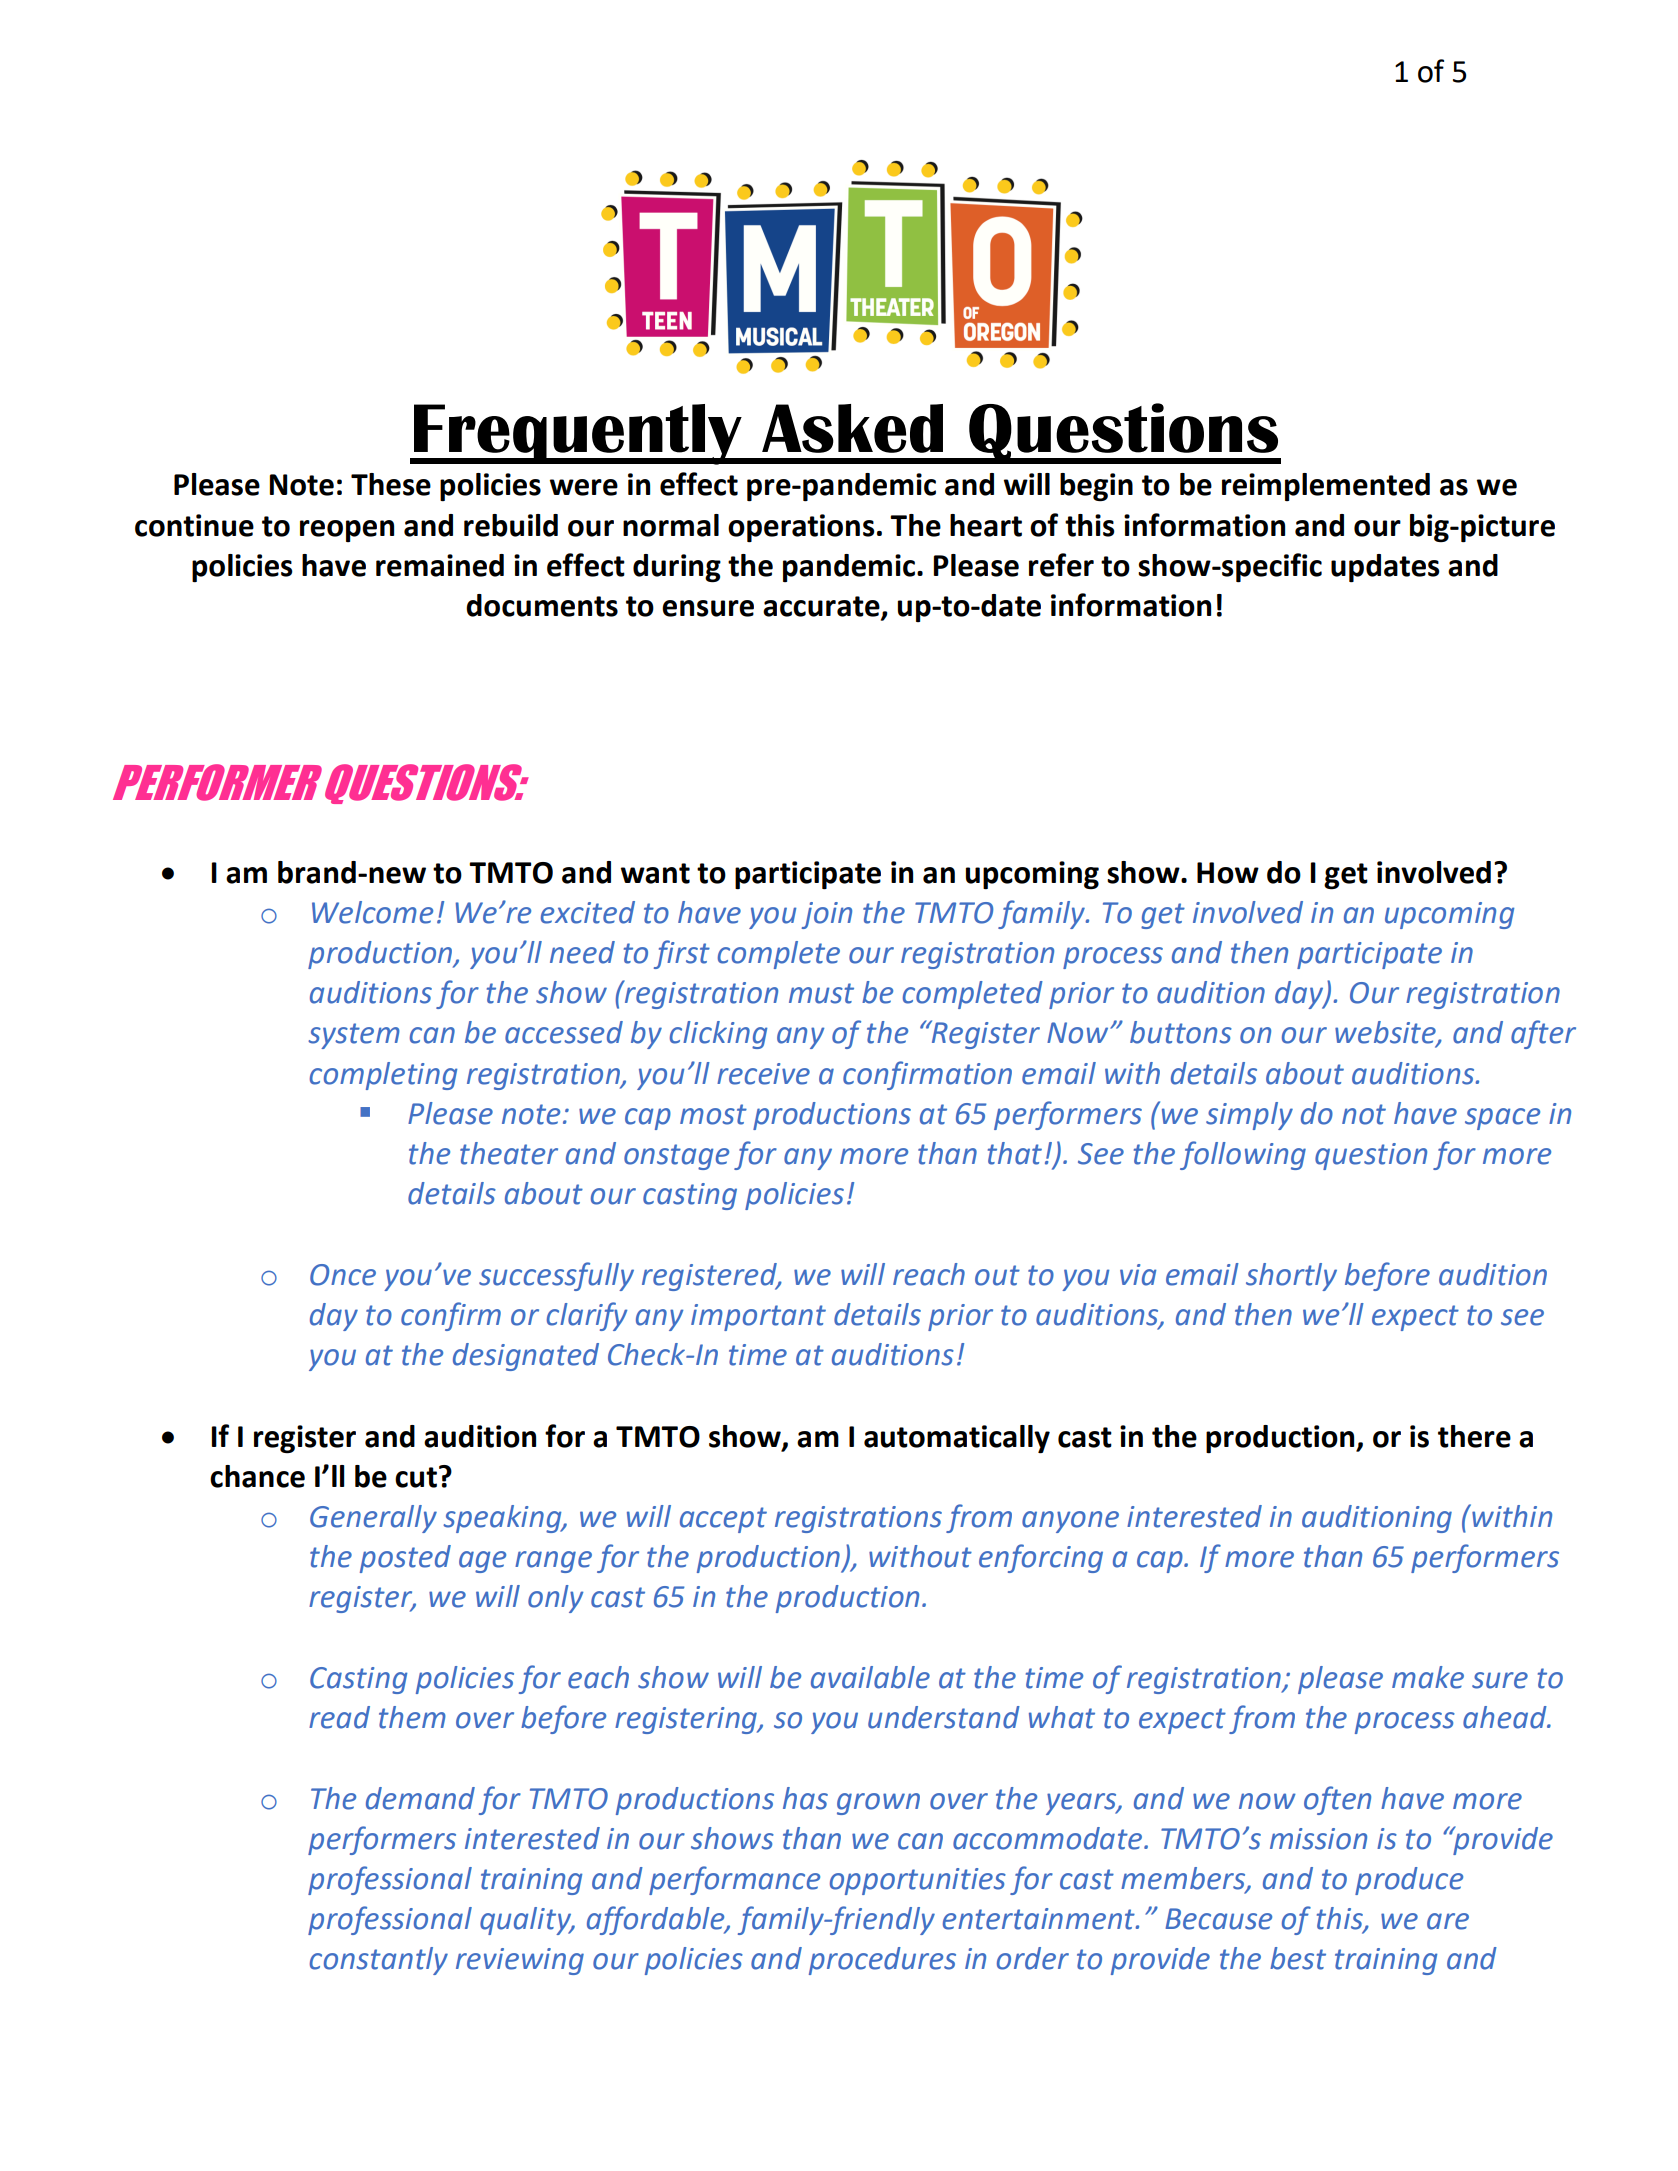  What do you see at coordinates (852, 428) in the document?
I see `Asked` at bounding box center [852, 428].
